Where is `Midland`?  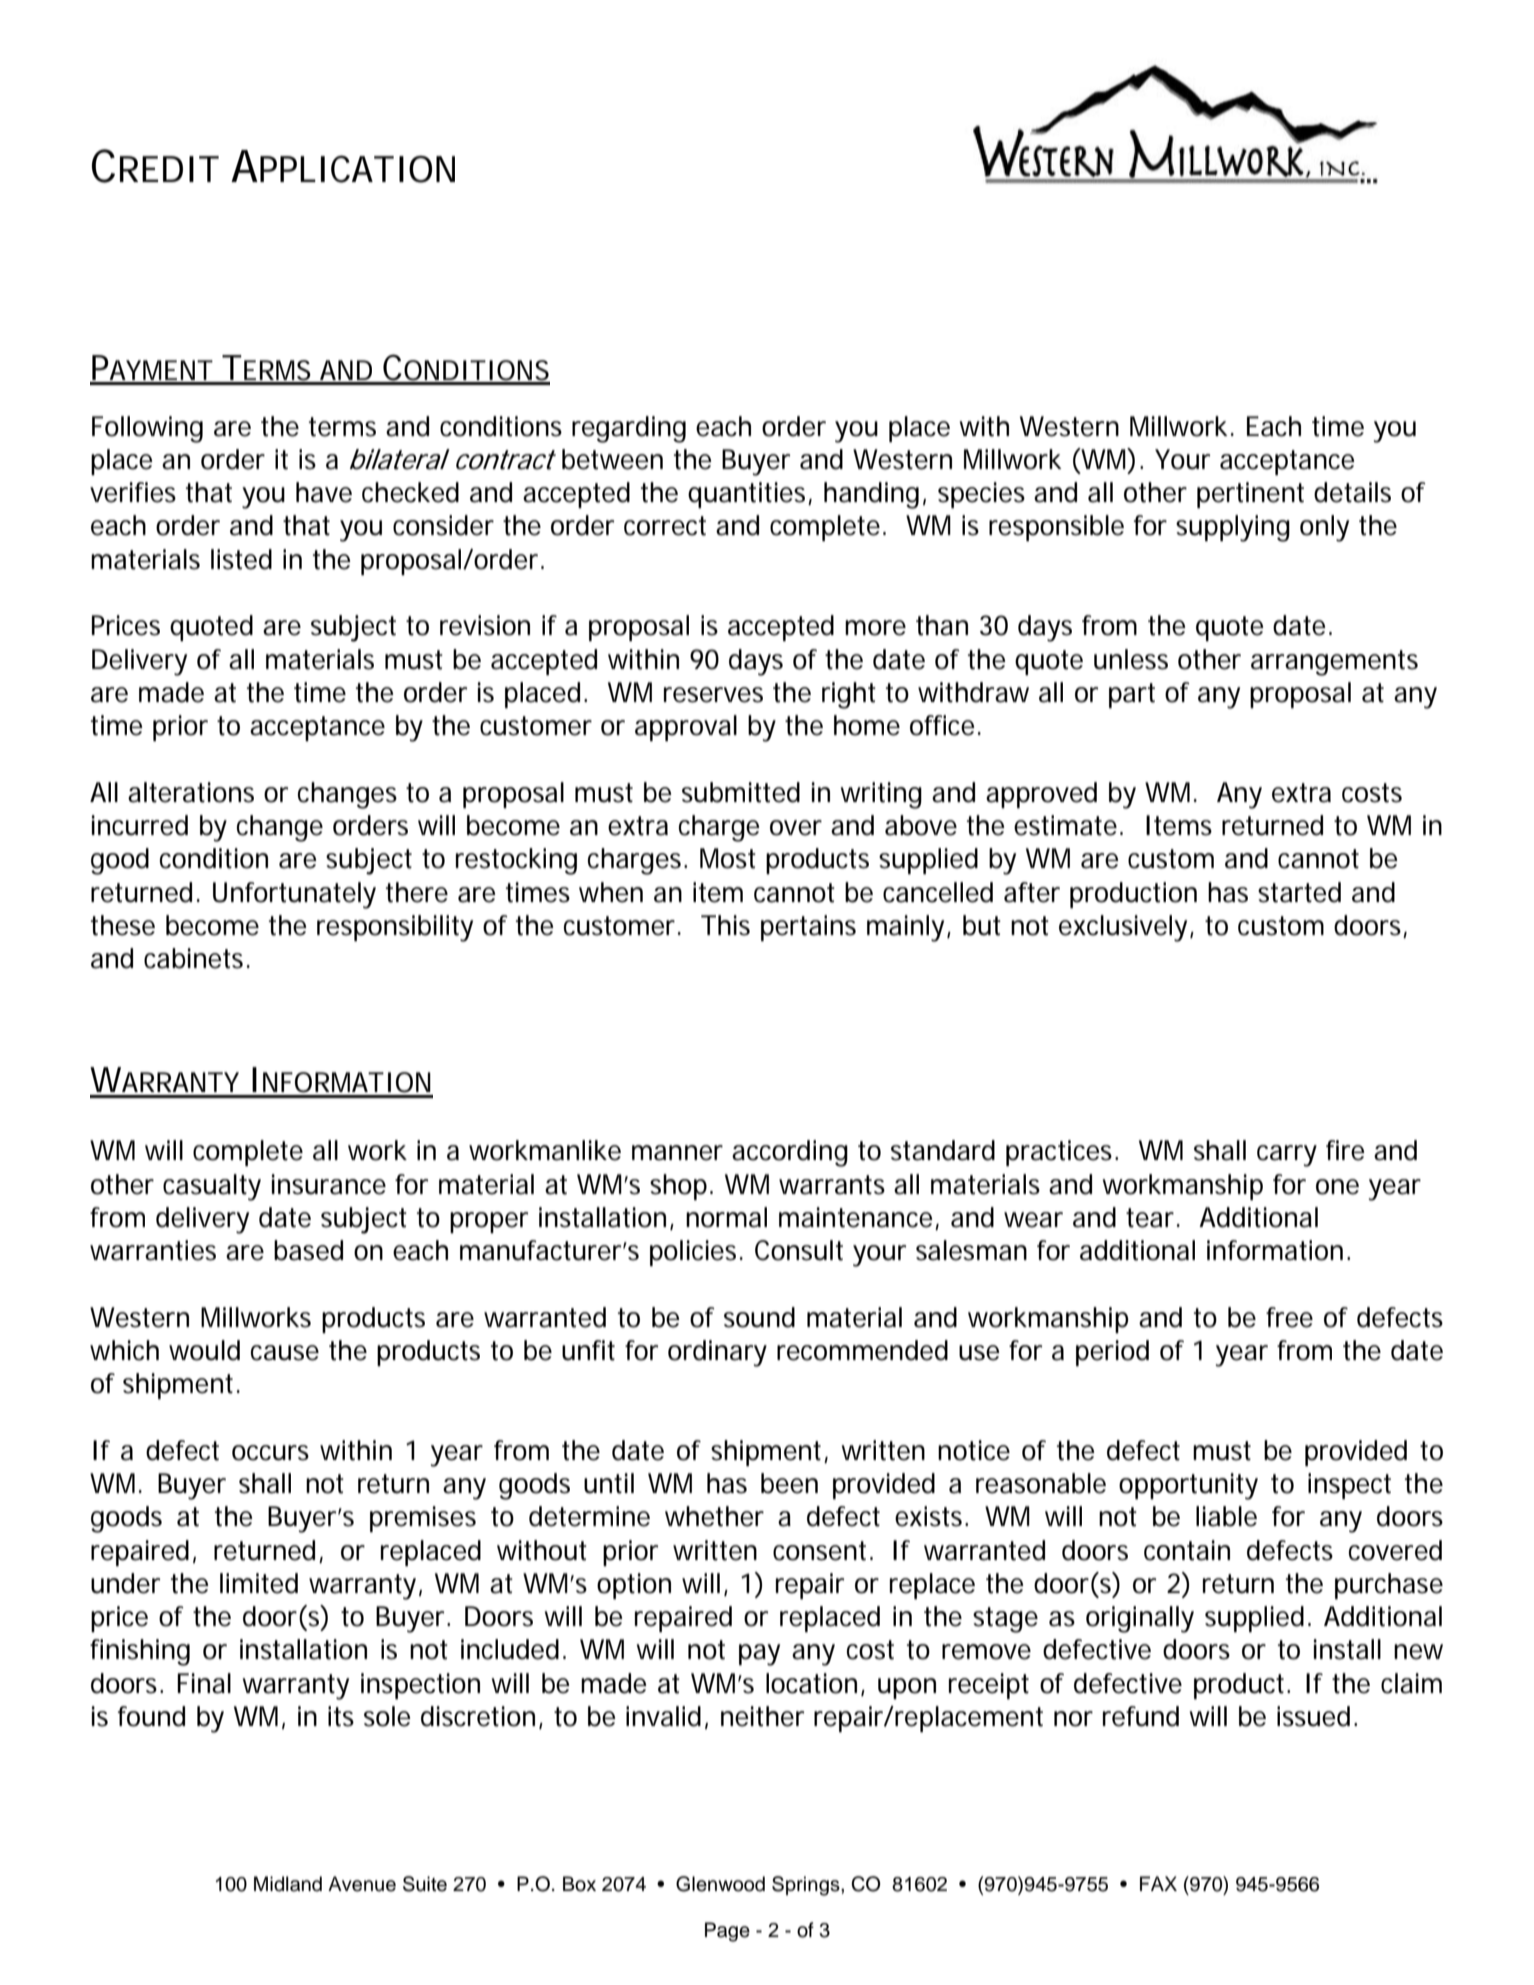
Midland is located at coordinates (288, 1884).
